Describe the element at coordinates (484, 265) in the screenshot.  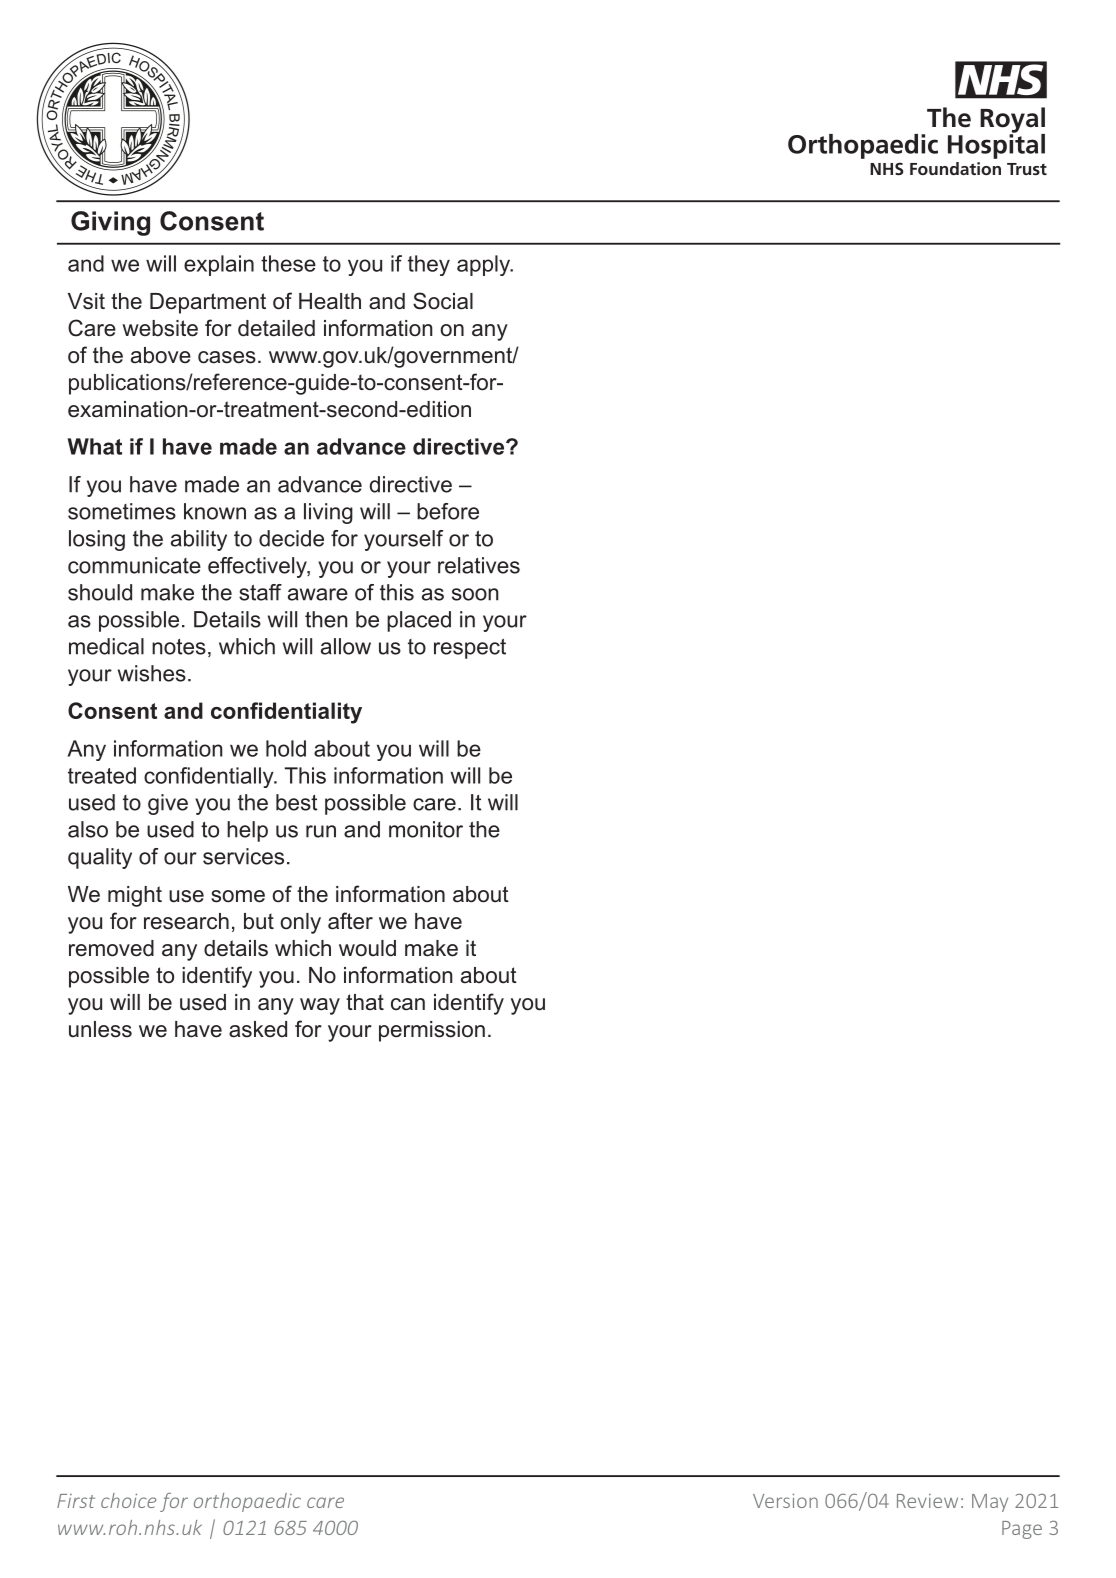
I see `apply` at that location.
